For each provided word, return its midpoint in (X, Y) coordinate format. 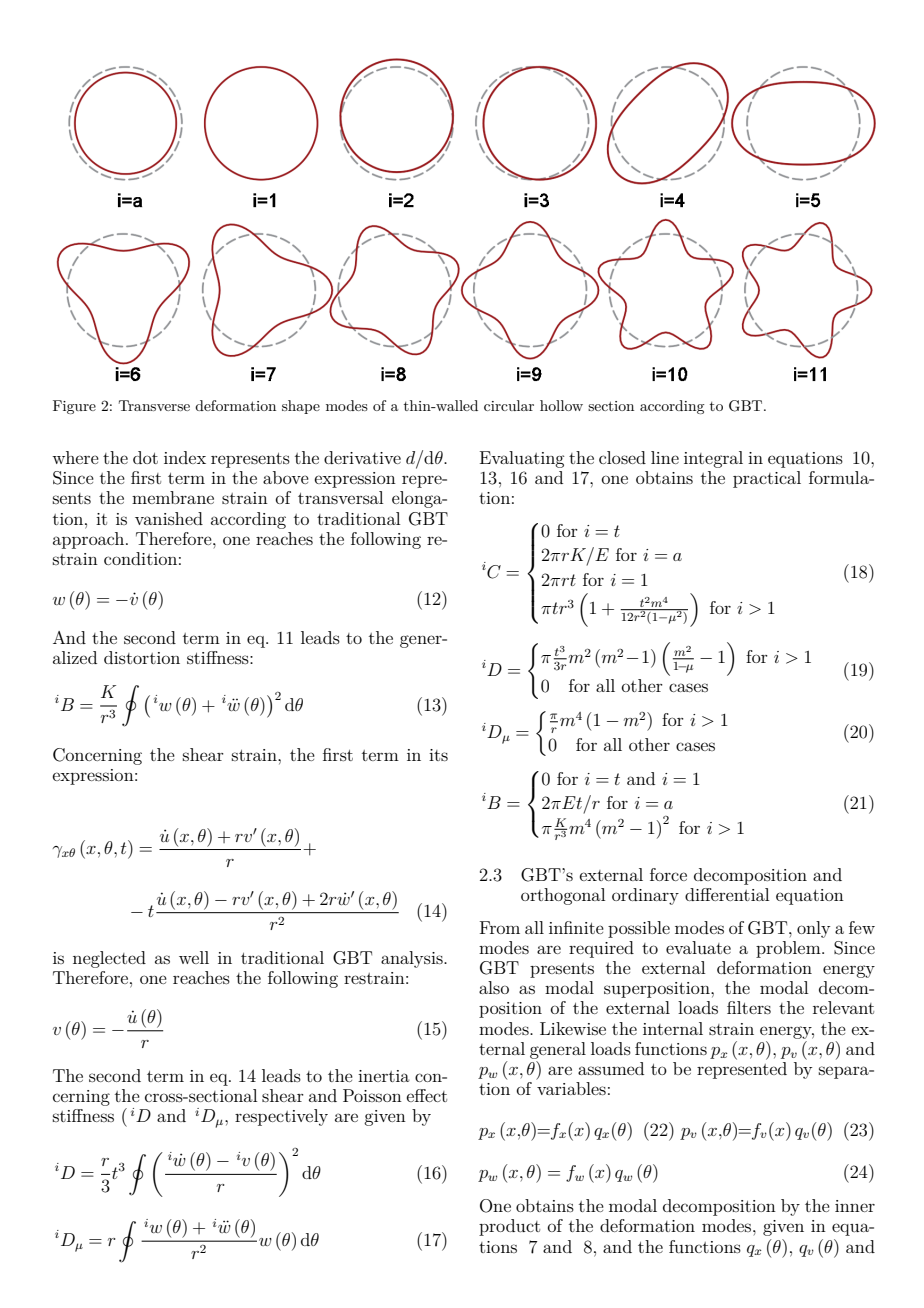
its (438, 755)
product (509, 1227)
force (668, 874)
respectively (281, 1117)
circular (509, 405)
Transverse (154, 405)
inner (855, 1206)
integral (713, 459)
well (194, 957)
